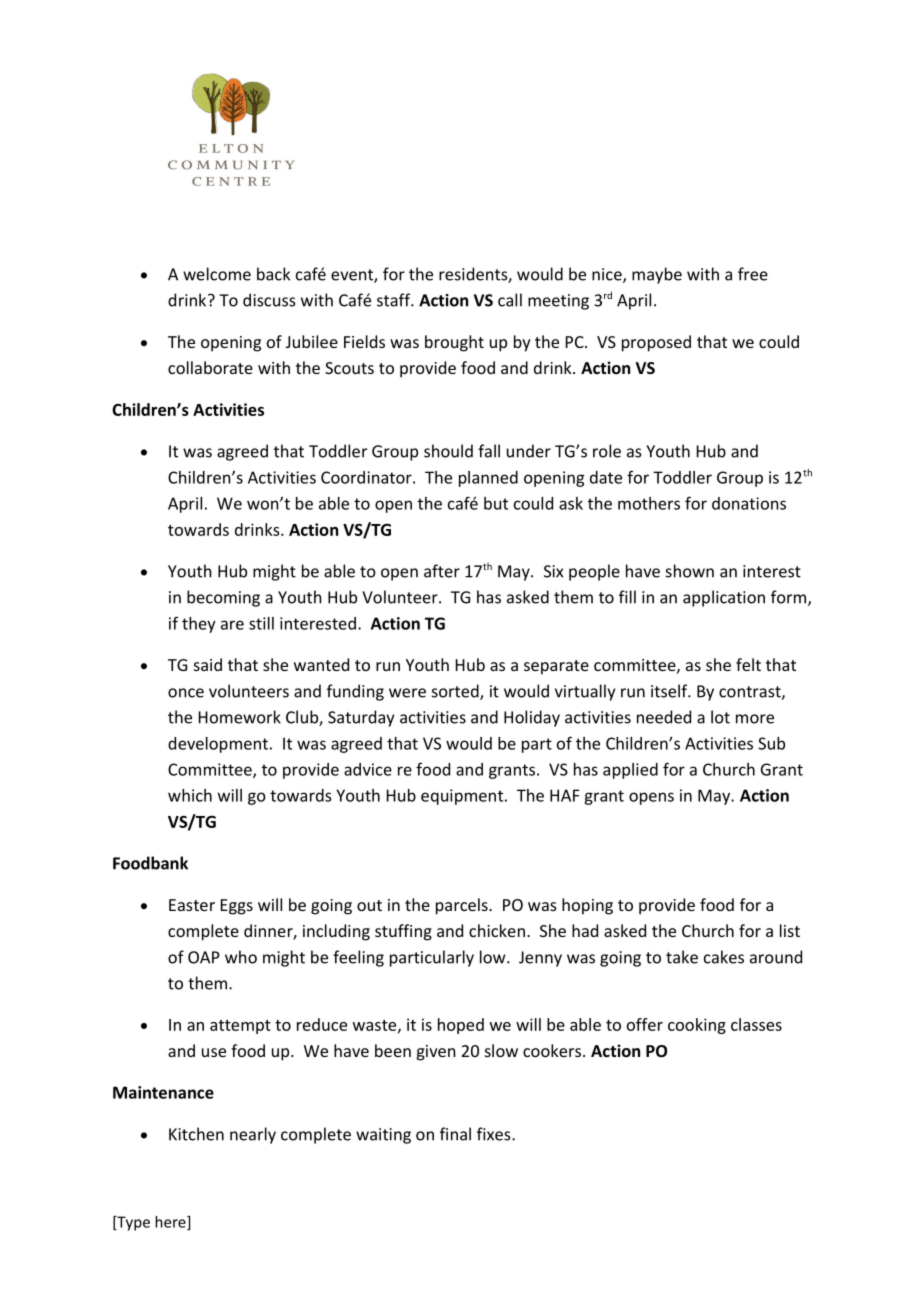  What do you see at coordinates (217, 274) in the screenshot?
I see `welcome` at bounding box center [217, 274].
